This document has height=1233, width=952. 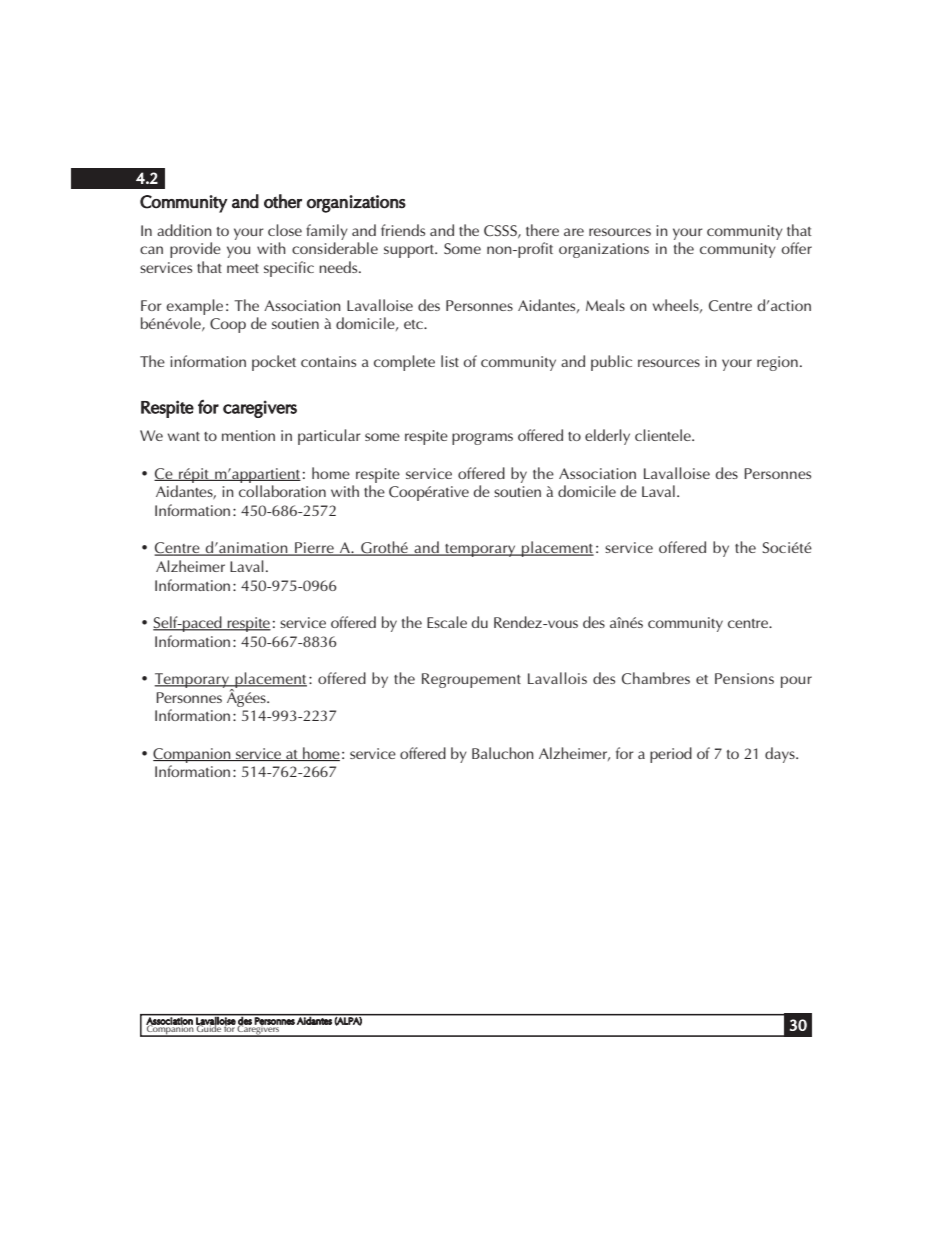 What do you see at coordinates (184, 230) in the document?
I see `addition` at bounding box center [184, 230].
